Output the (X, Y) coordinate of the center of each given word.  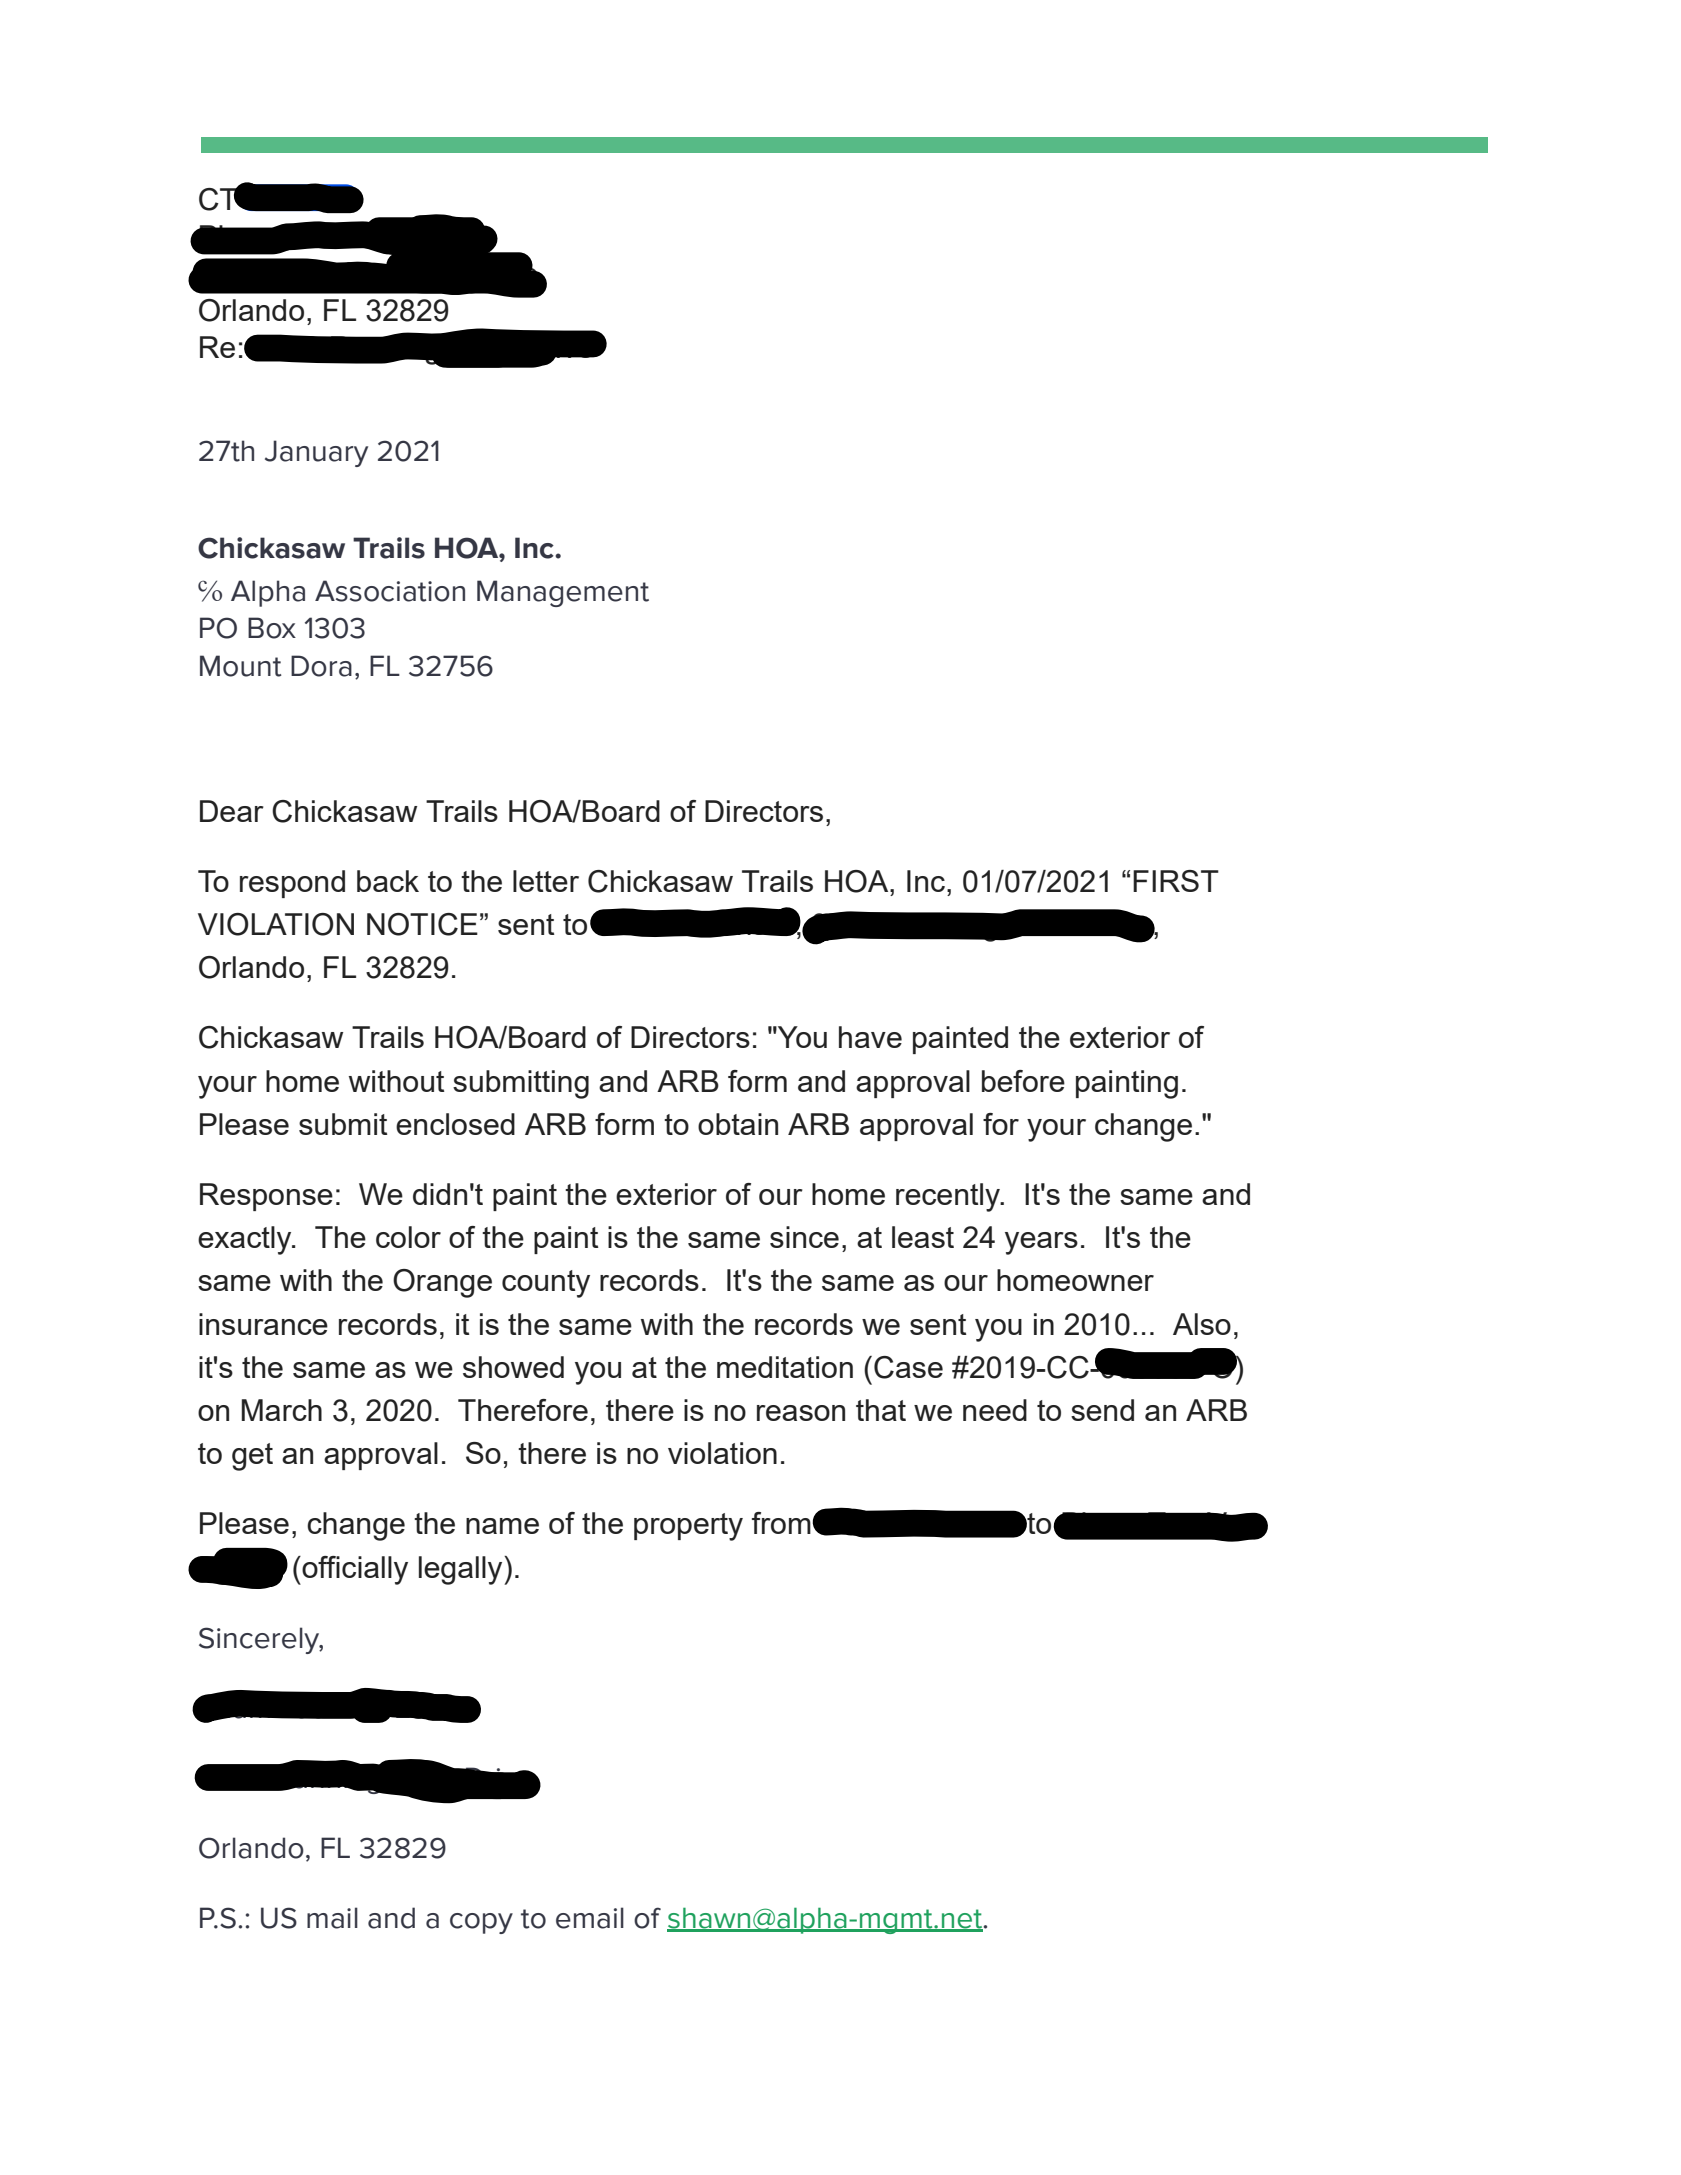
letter (546, 881)
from (782, 1523)
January (316, 453)
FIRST (1176, 881)
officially (354, 1570)
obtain (738, 1124)
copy (481, 1923)
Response (266, 1197)
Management (563, 593)
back (388, 881)
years (1041, 1243)
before (1023, 1081)
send (1102, 1410)
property (688, 1527)
